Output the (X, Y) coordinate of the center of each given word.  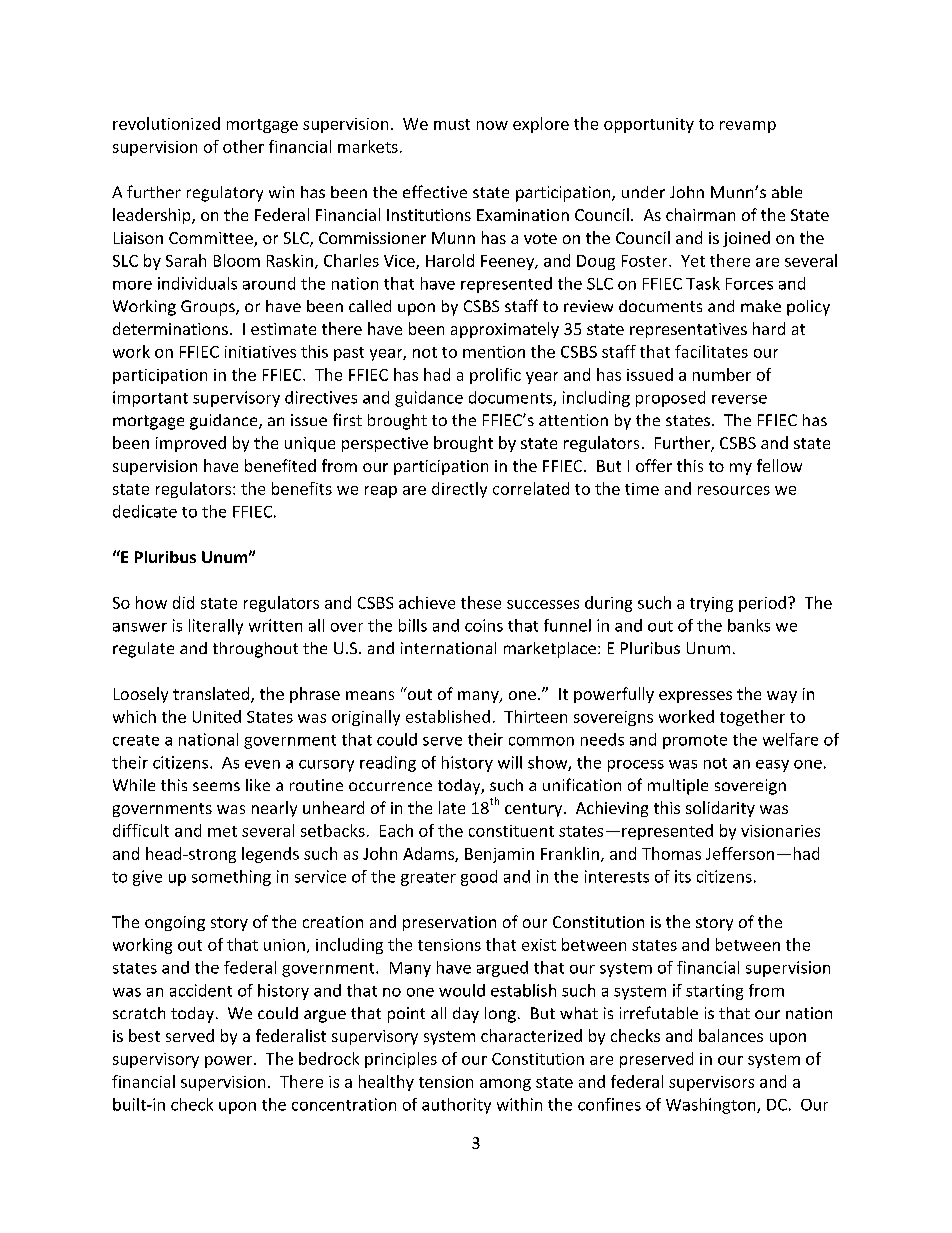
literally (216, 627)
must (452, 124)
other (243, 146)
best (144, 1035)
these (481, 602)
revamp (748, 127)
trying (711, 604)
